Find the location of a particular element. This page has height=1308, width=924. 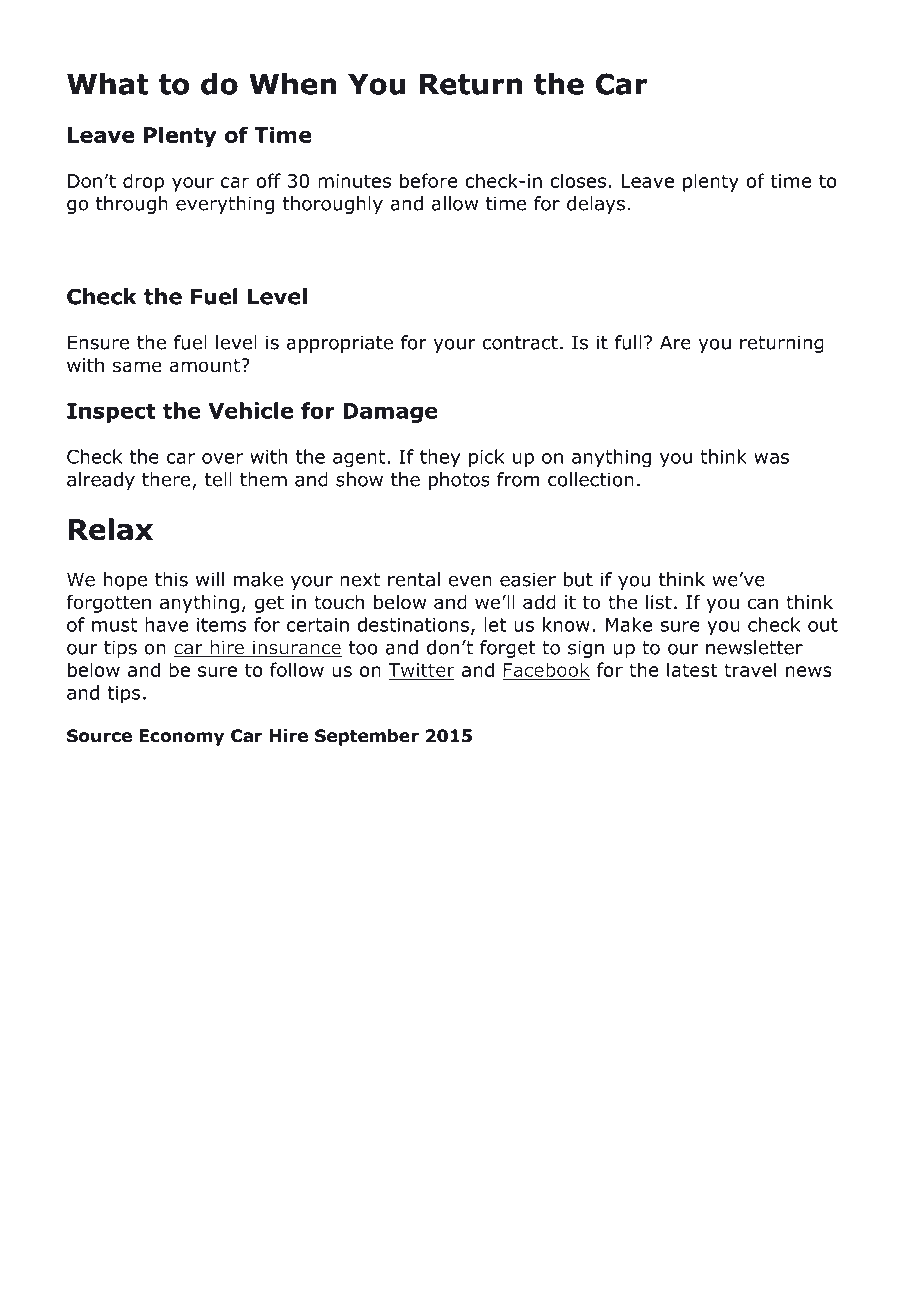

travel is located at coordinates (750, 669).
